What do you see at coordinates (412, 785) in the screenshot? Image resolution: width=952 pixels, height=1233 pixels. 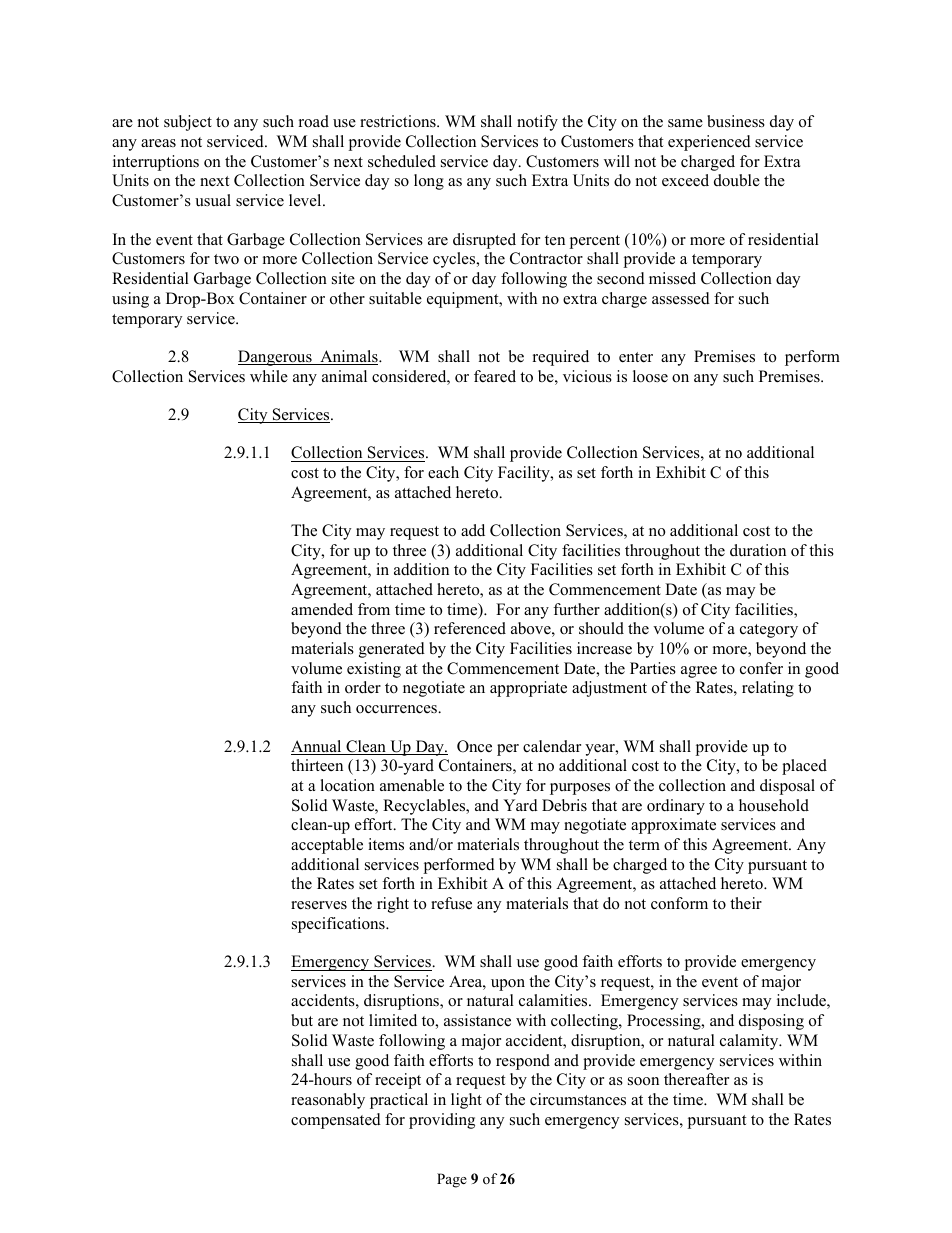 I see `amenable` at bounding box center [412, 785].
